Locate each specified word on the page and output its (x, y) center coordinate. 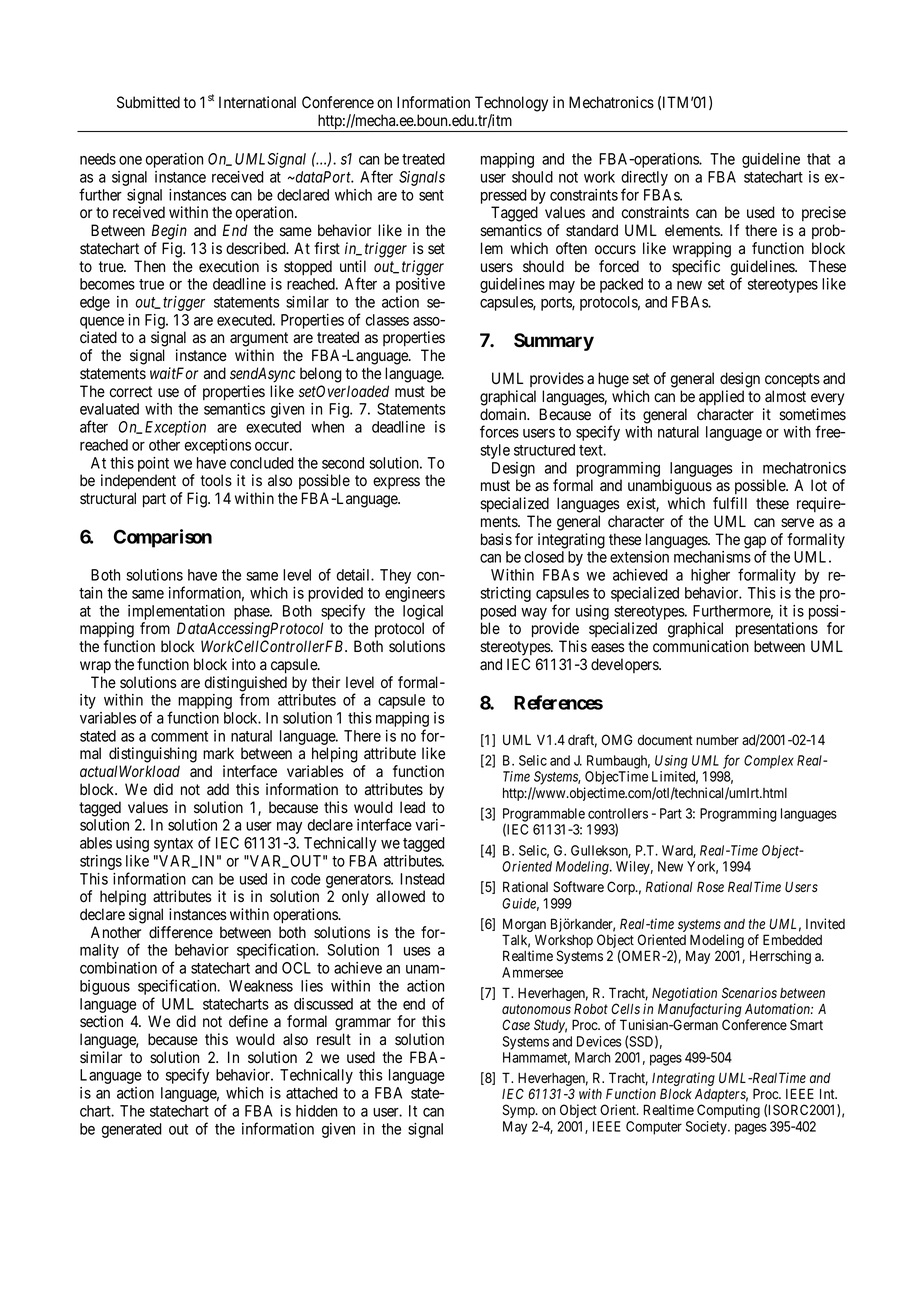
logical (423, 612)
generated (132, 1130)
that (818, 159)
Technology (511, 104)
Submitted (148, 102)
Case (516, 1024)
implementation (176, 612)
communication (701, 646)
